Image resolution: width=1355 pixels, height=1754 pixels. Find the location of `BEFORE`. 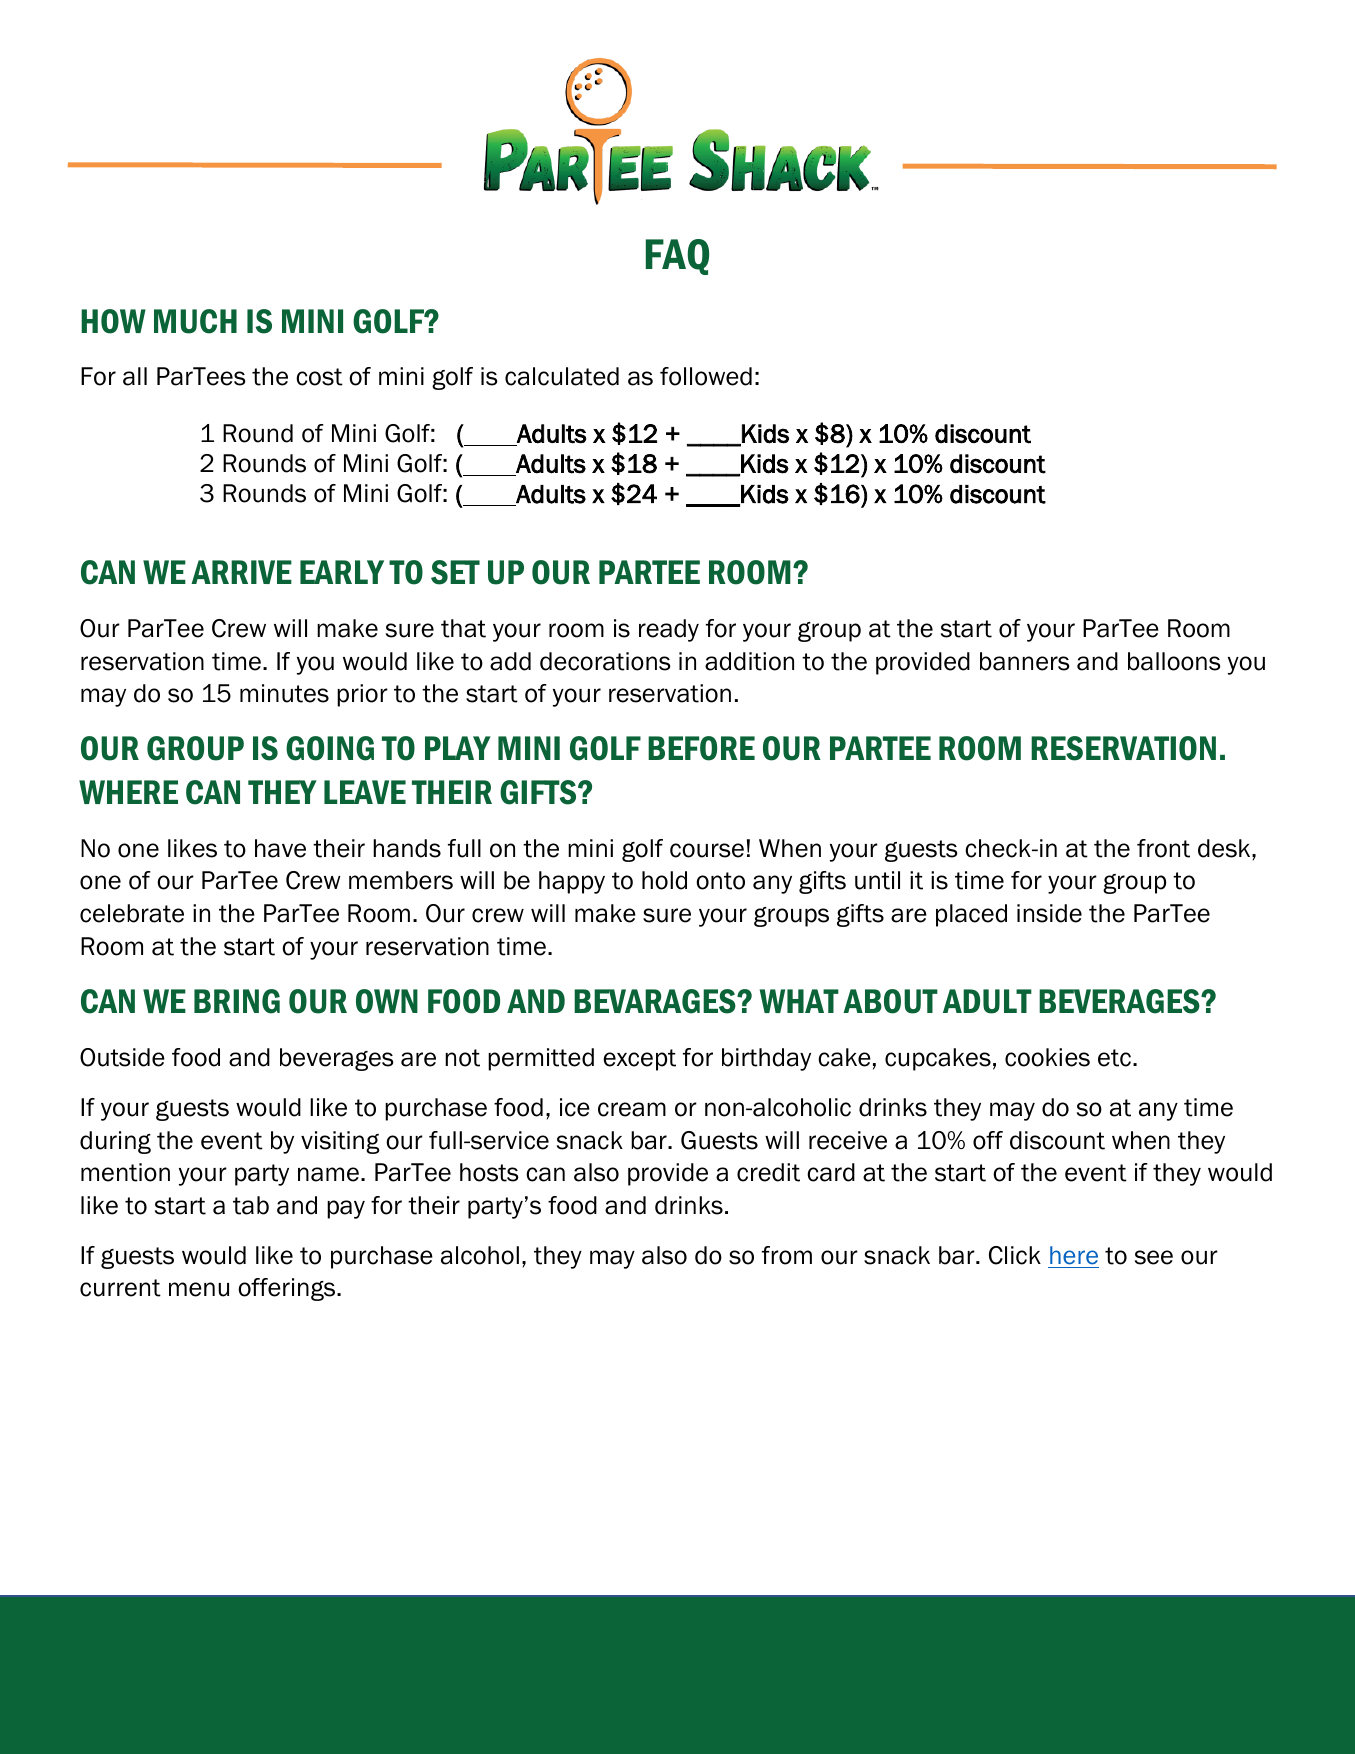

BEFORE is located at coordinates (701, 748).
